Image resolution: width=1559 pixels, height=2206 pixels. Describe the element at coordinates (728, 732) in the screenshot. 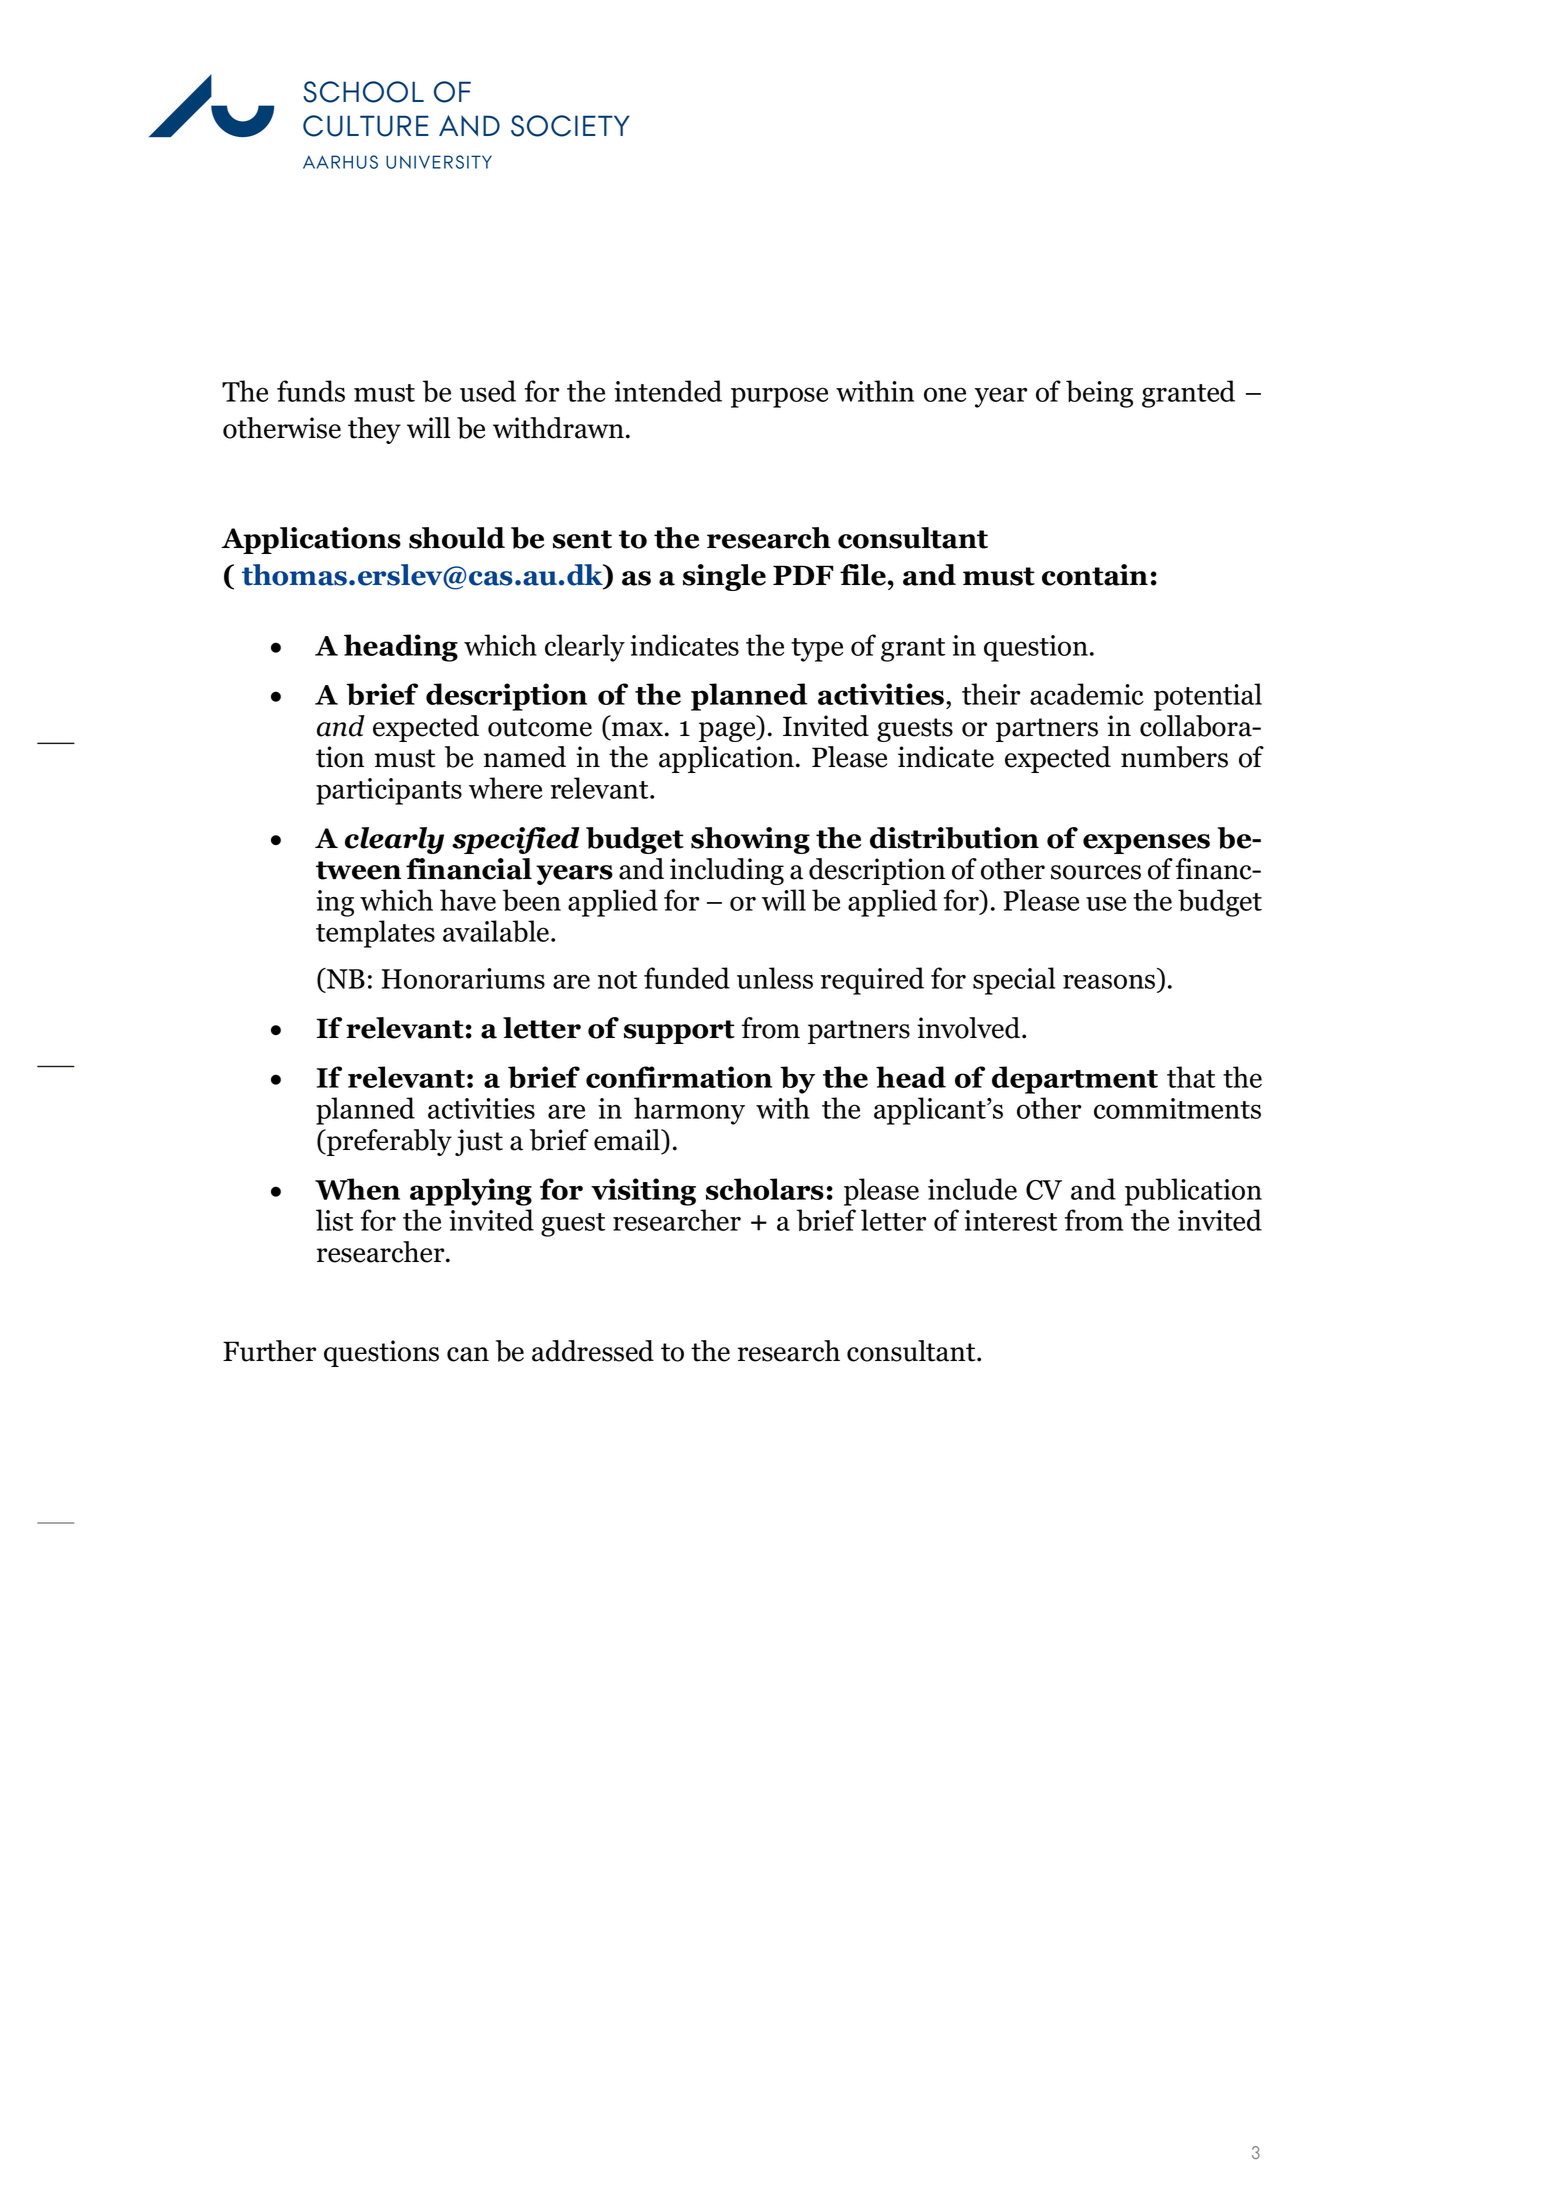

I see `page` at that location.
